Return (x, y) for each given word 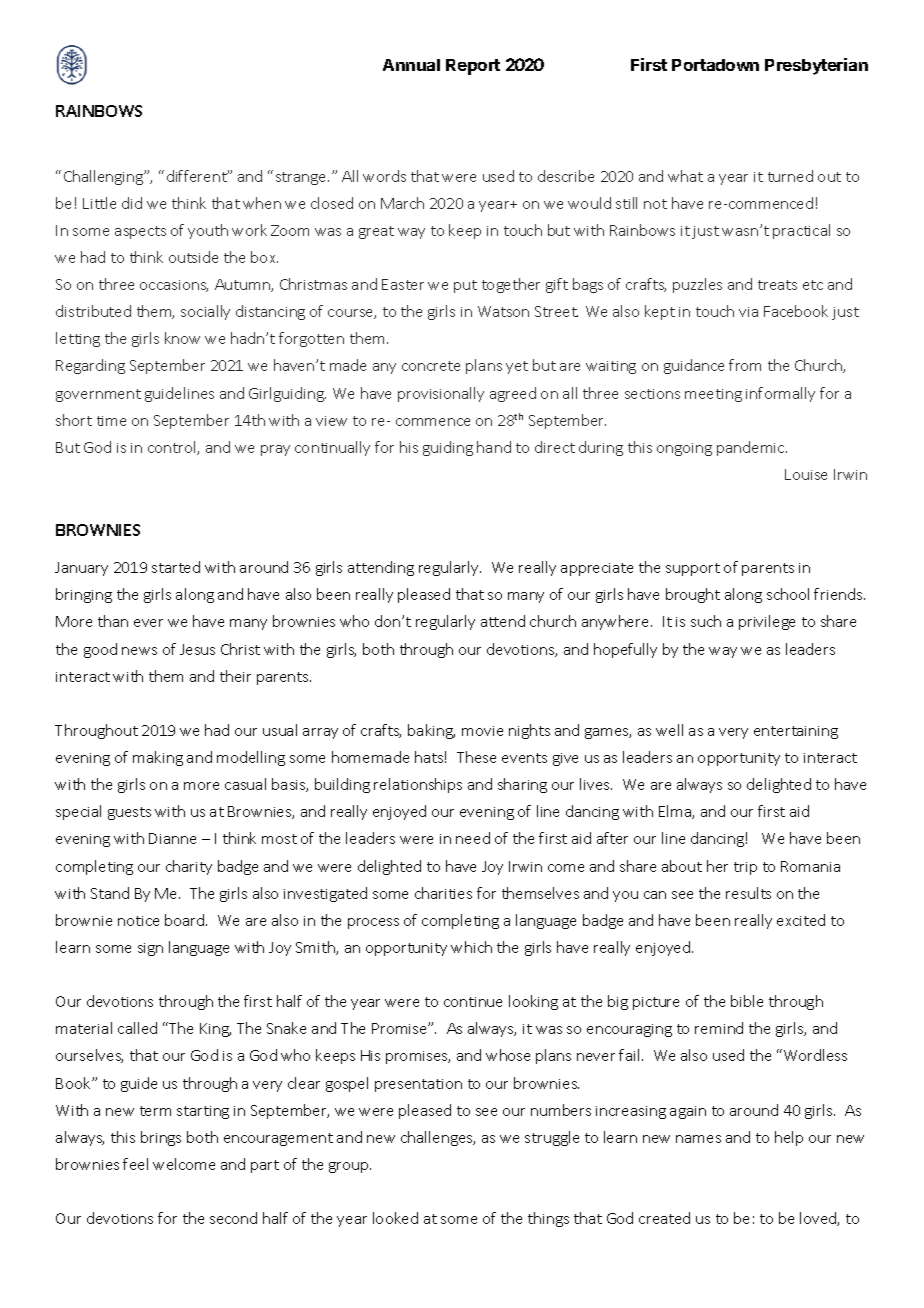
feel (135, 1164)
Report (473, 67)
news (139, 651)
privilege (767, 622)
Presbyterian (816, 66)
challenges (438, 1138)
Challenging (105, 177)
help (789, 1138)
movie (482, 731)
